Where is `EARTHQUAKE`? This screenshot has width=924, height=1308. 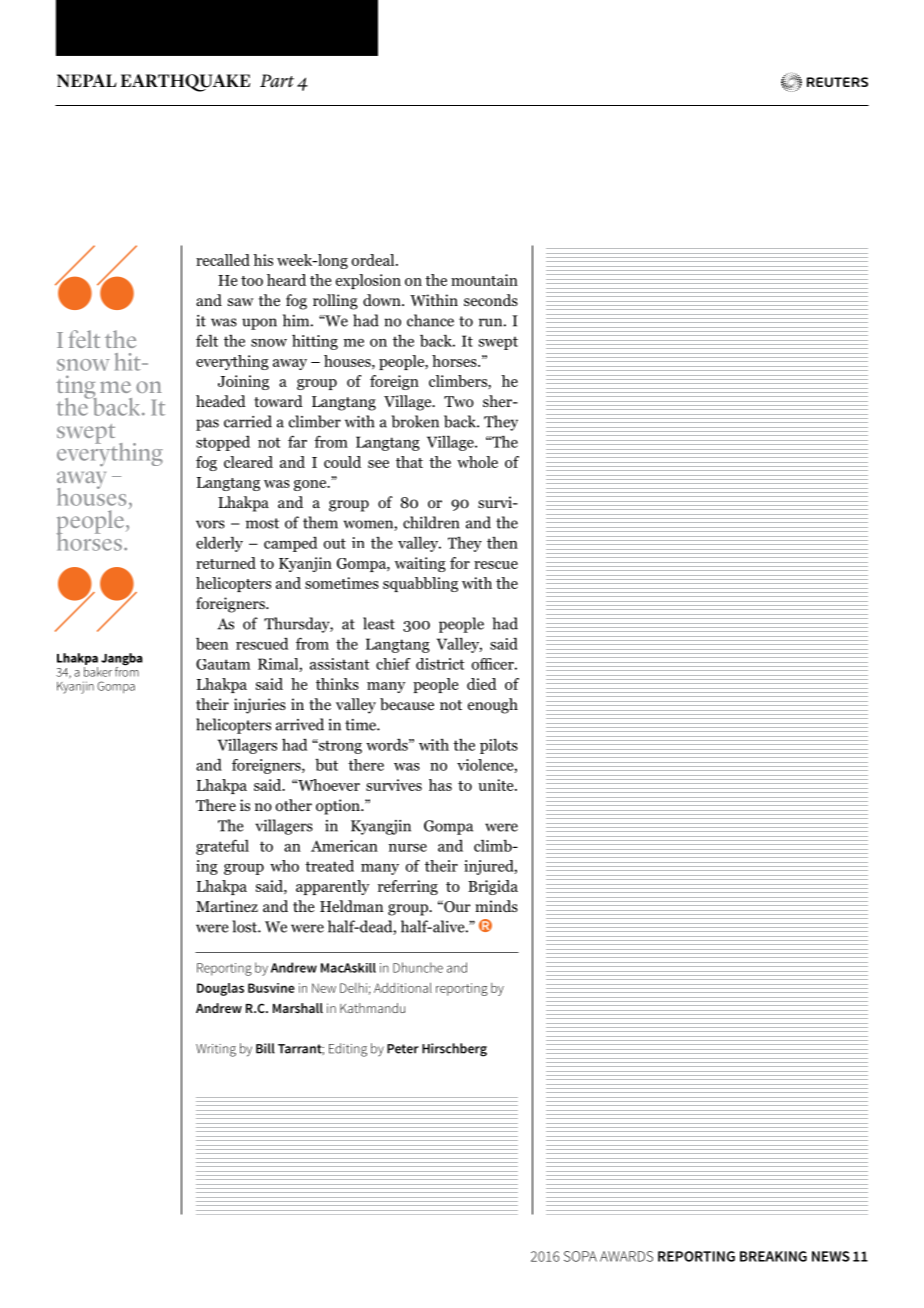 EARTHQUAKE is located at coordinates (185, 83).
